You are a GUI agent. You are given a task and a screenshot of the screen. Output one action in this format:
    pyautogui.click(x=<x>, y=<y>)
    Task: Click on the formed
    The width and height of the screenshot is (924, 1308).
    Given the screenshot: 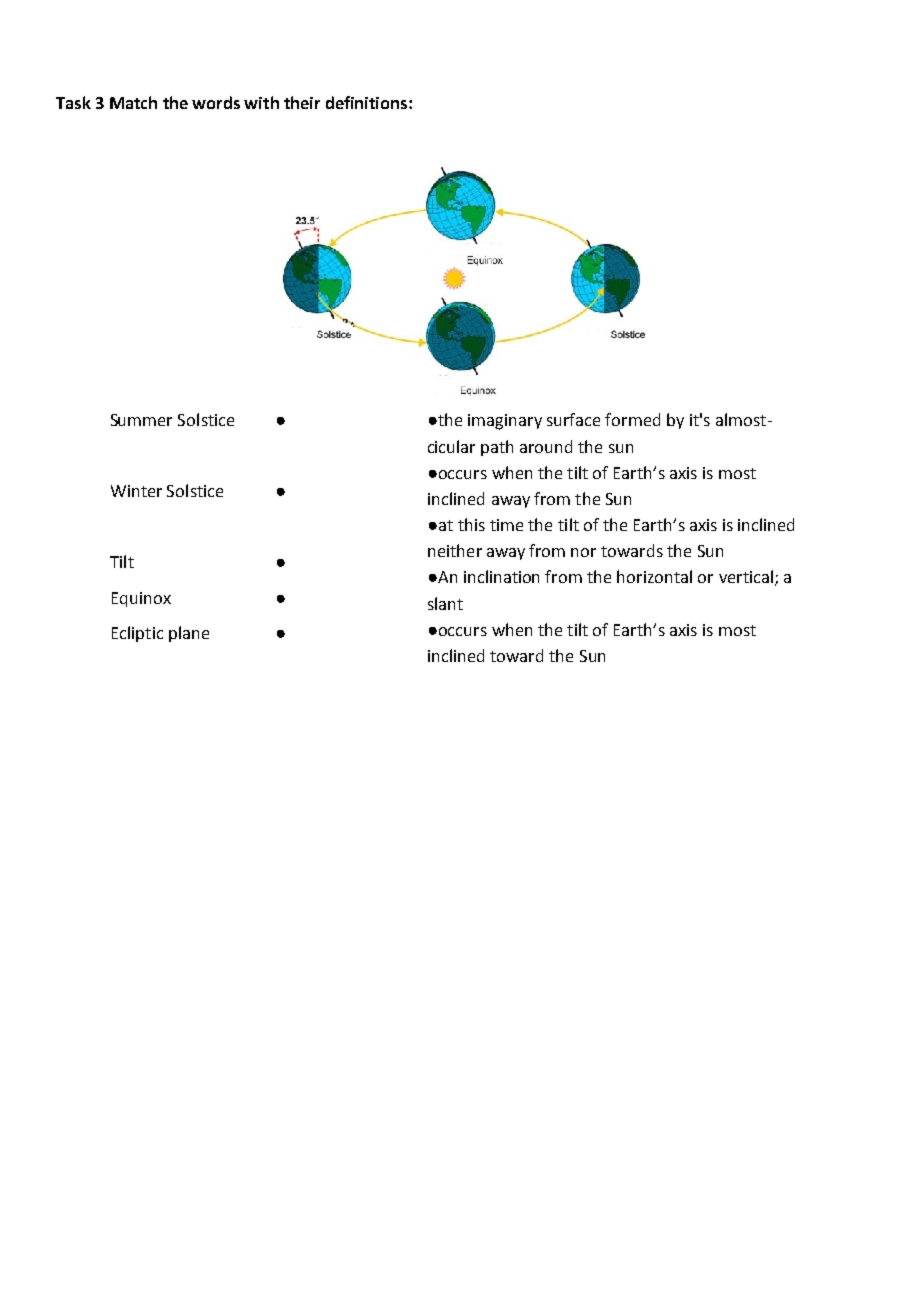 What is the action you would take?
    pyautogui.click(x=632, y=419)
